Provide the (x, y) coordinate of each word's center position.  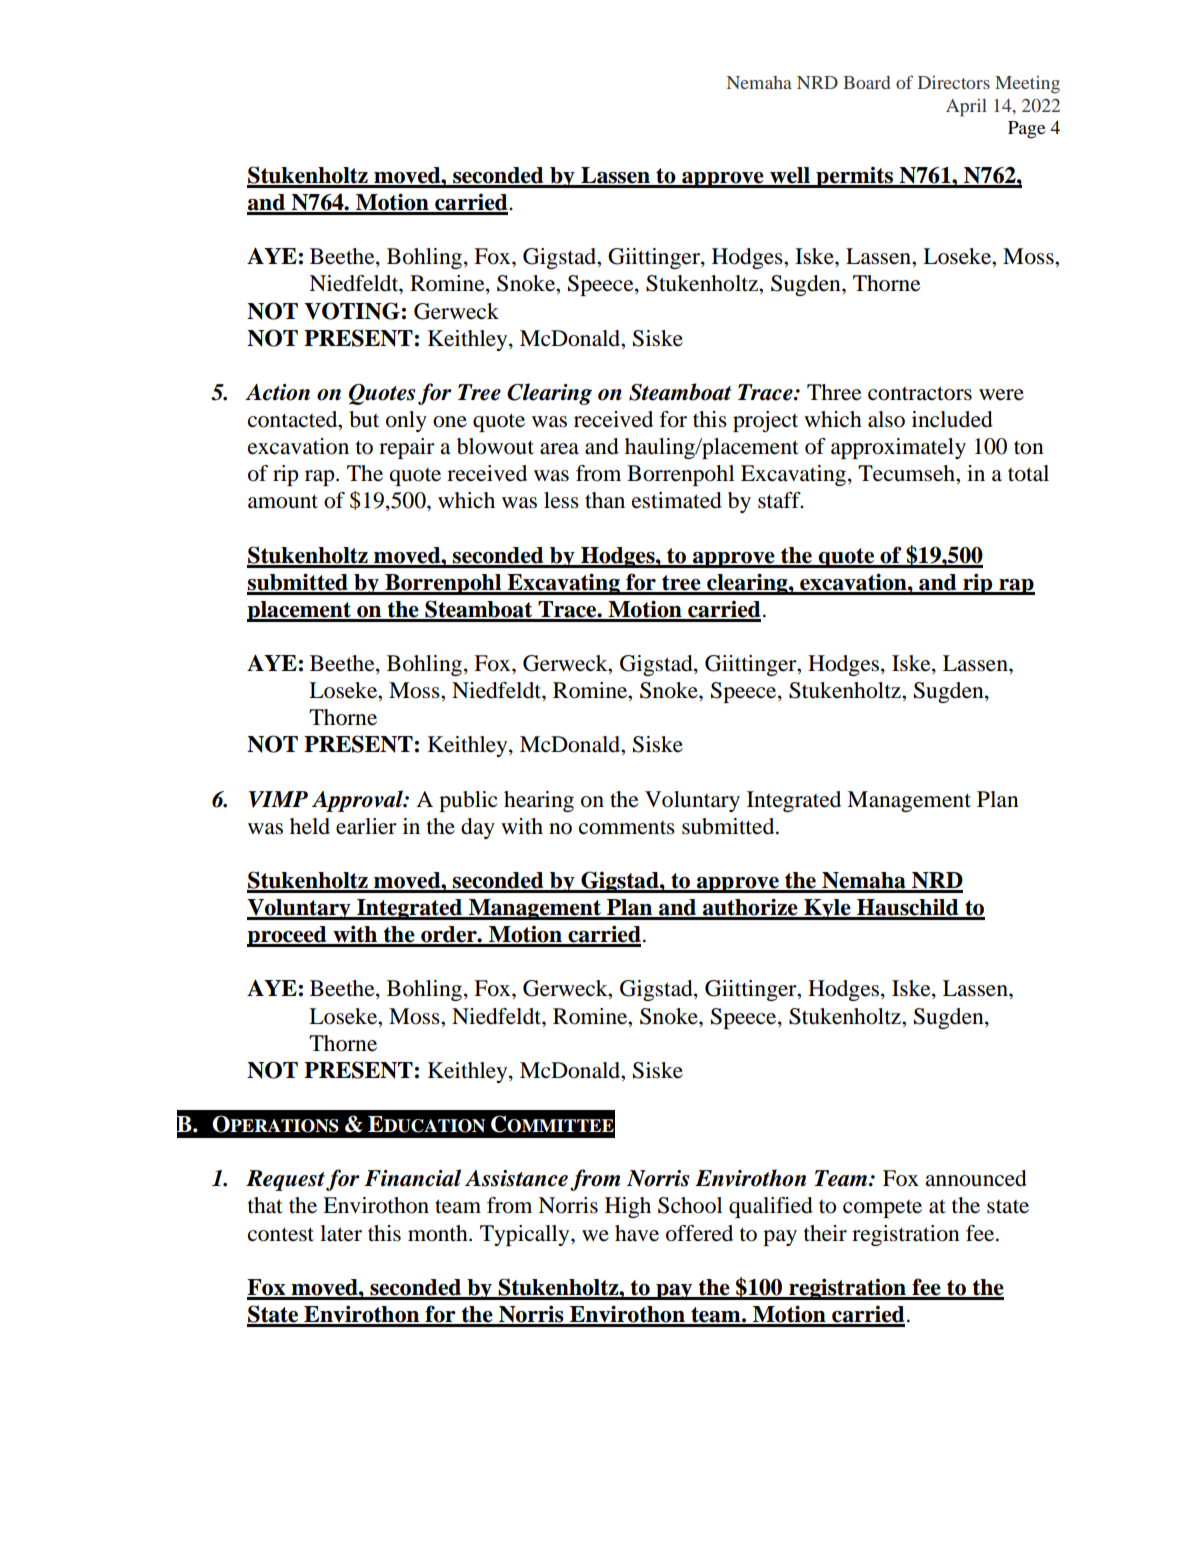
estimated (677, 500)
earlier (366, 826)
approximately (898, 448)
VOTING (352, 311)
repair (407, 448)
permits (854, 177)
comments (627, 828)
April (966, 108)
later (341, 1233)
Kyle (827, 909)
